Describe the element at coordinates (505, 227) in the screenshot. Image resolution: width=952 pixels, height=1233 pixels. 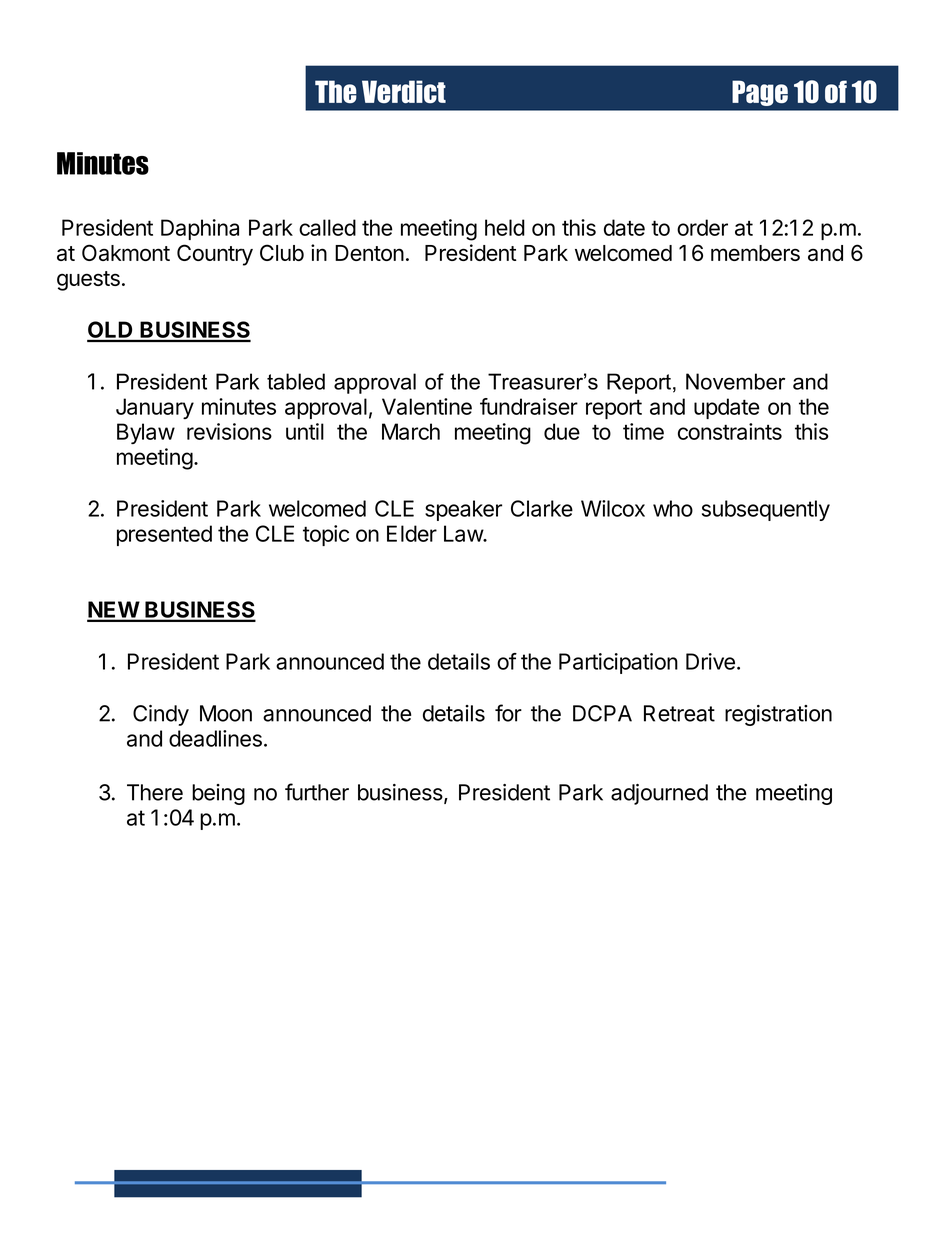
I see `held` at that location.
